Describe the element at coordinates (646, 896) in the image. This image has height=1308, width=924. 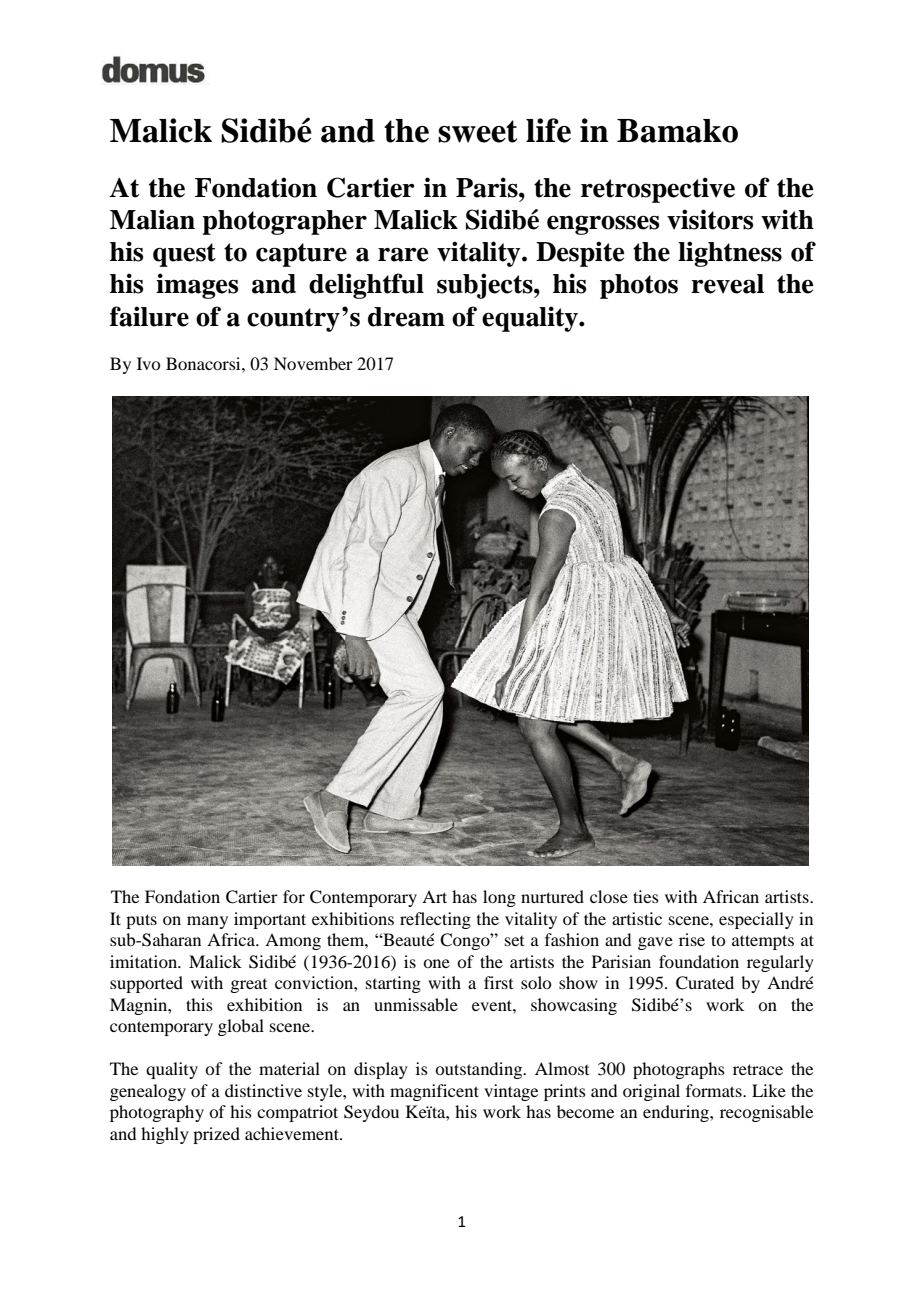
I see `ties` at that location.
